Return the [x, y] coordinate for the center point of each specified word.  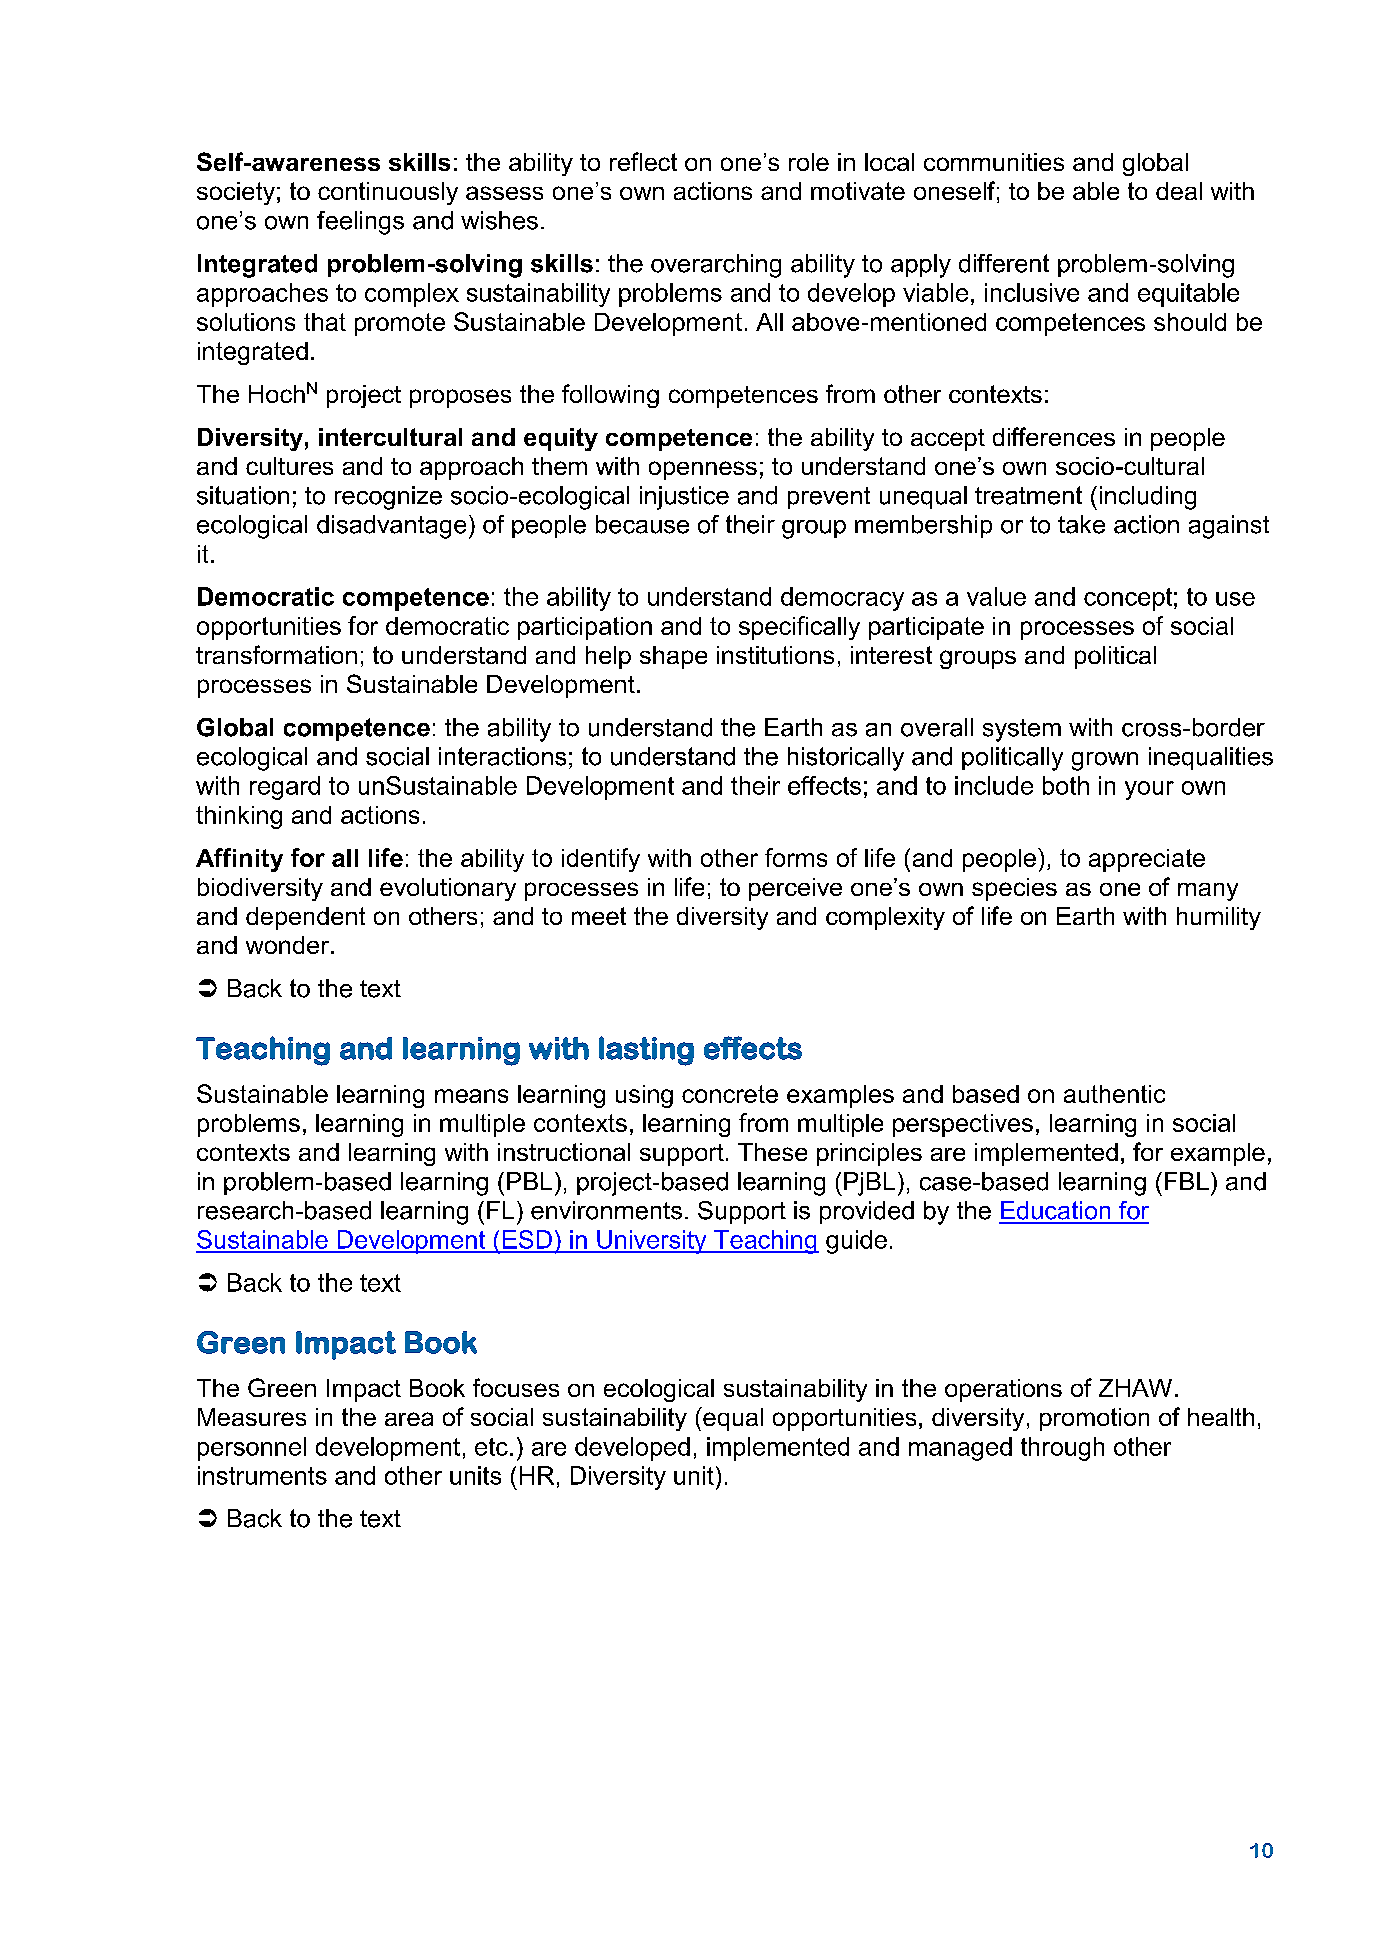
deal [1179, 191]
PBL [529, 1181]
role [809, 162]
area [409, 1419]
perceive [795, 889]
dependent [305, 918]
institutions [775, 655]
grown [1105, 761]
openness [703, 470]
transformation [276, 654]
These [772, 1152]
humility [1219, 918]
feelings [360, 223]
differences [1054, 436]
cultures [289, 466]
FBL [1187, 1181]
